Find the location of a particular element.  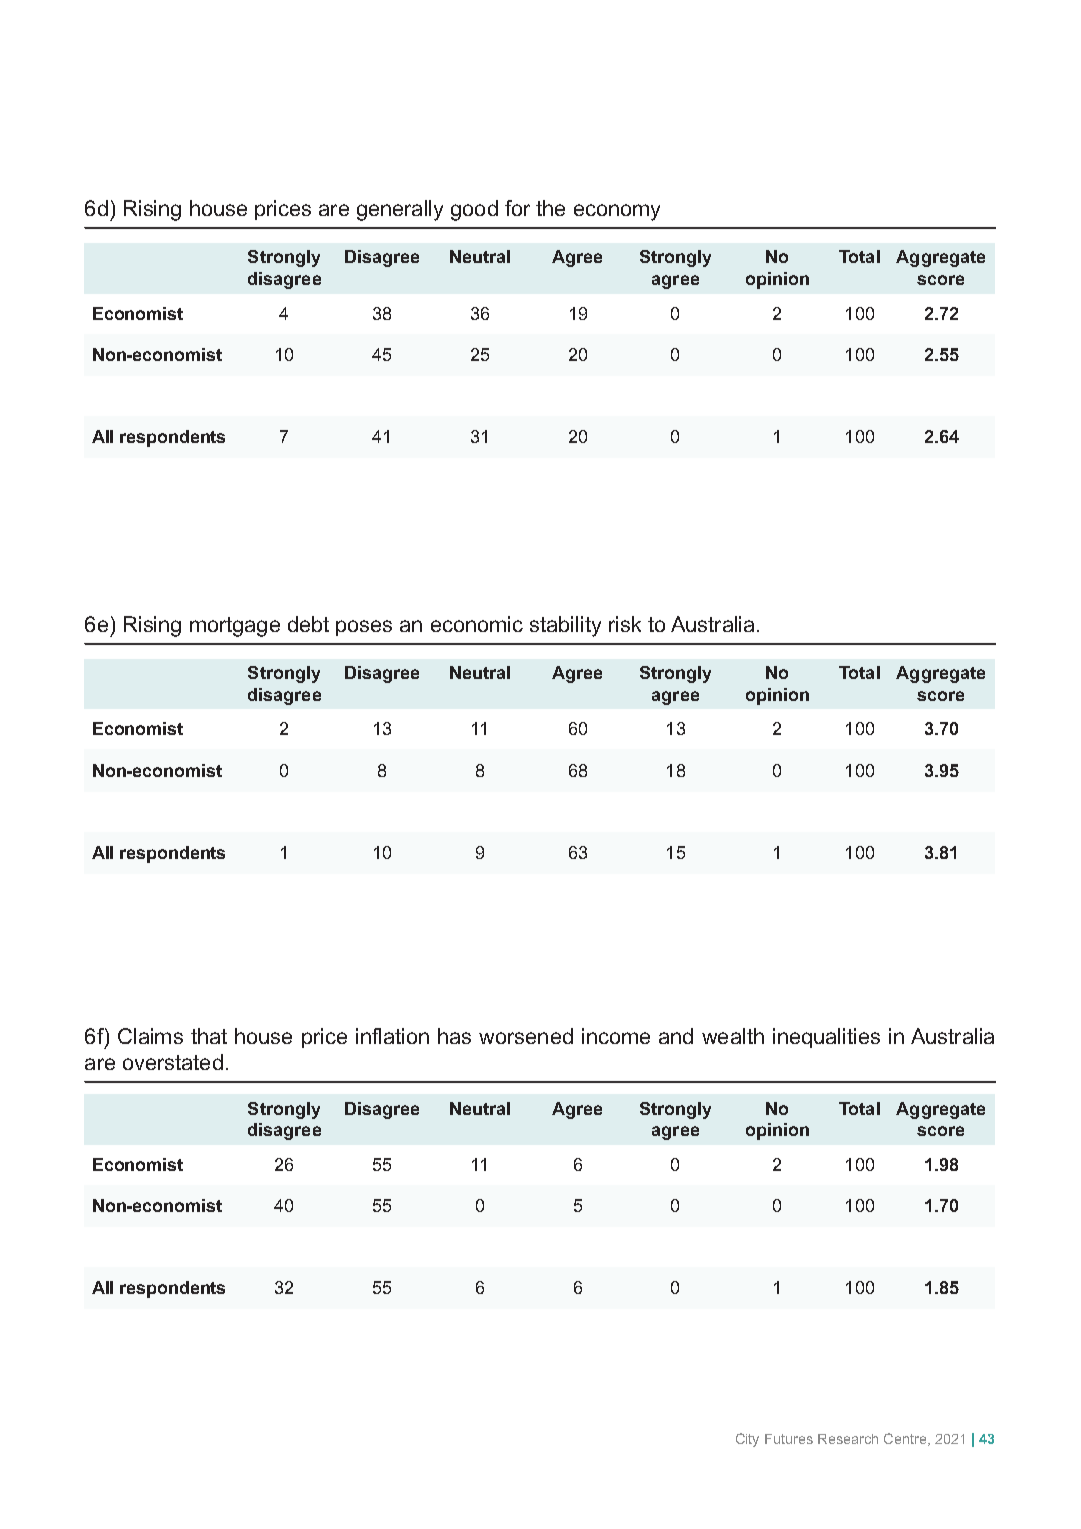

inequalities is located at coordinates (826, 1038).
